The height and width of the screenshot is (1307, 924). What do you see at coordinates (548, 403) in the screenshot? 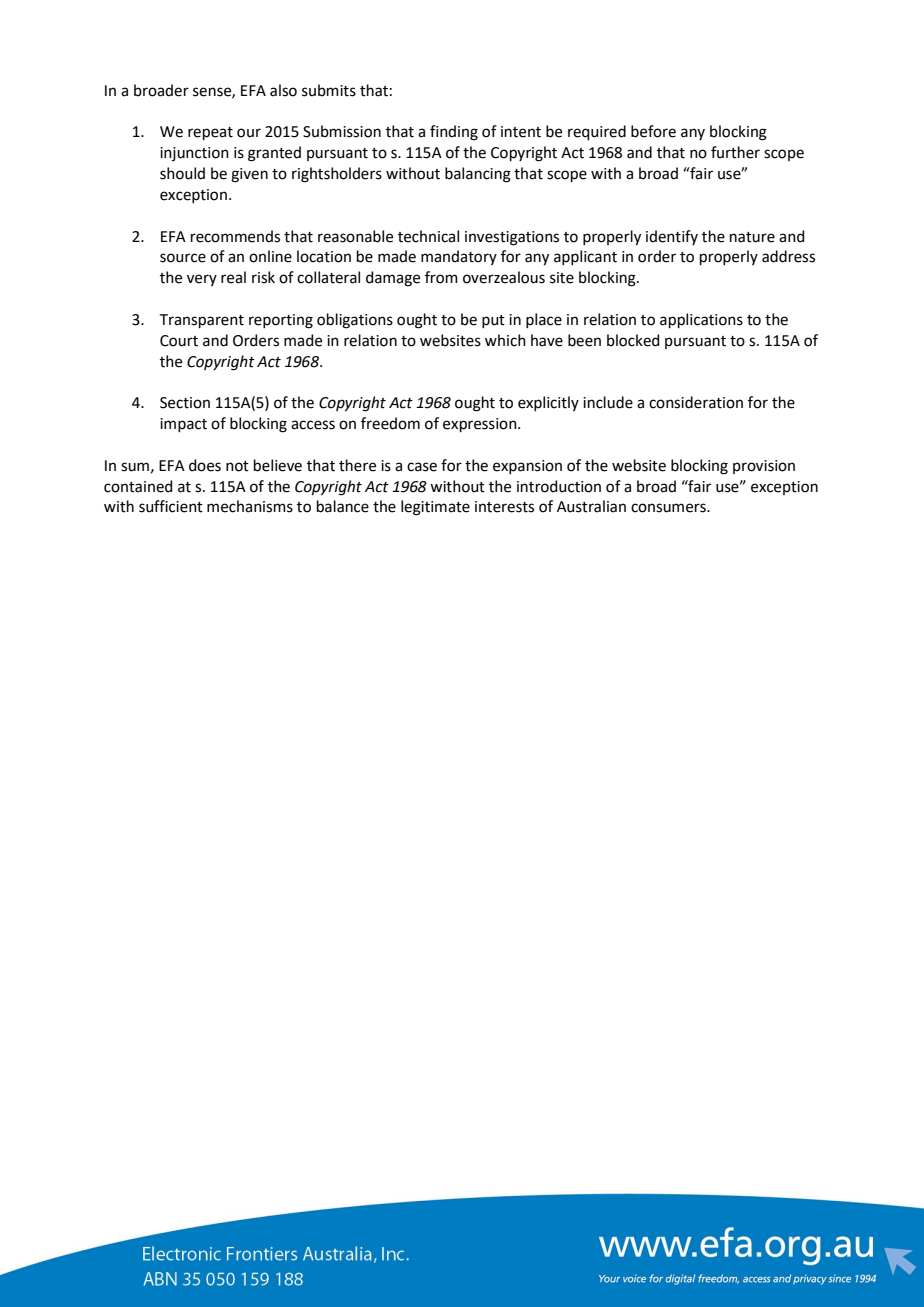
I see `explicitly` at bounding box center [548, 403].
